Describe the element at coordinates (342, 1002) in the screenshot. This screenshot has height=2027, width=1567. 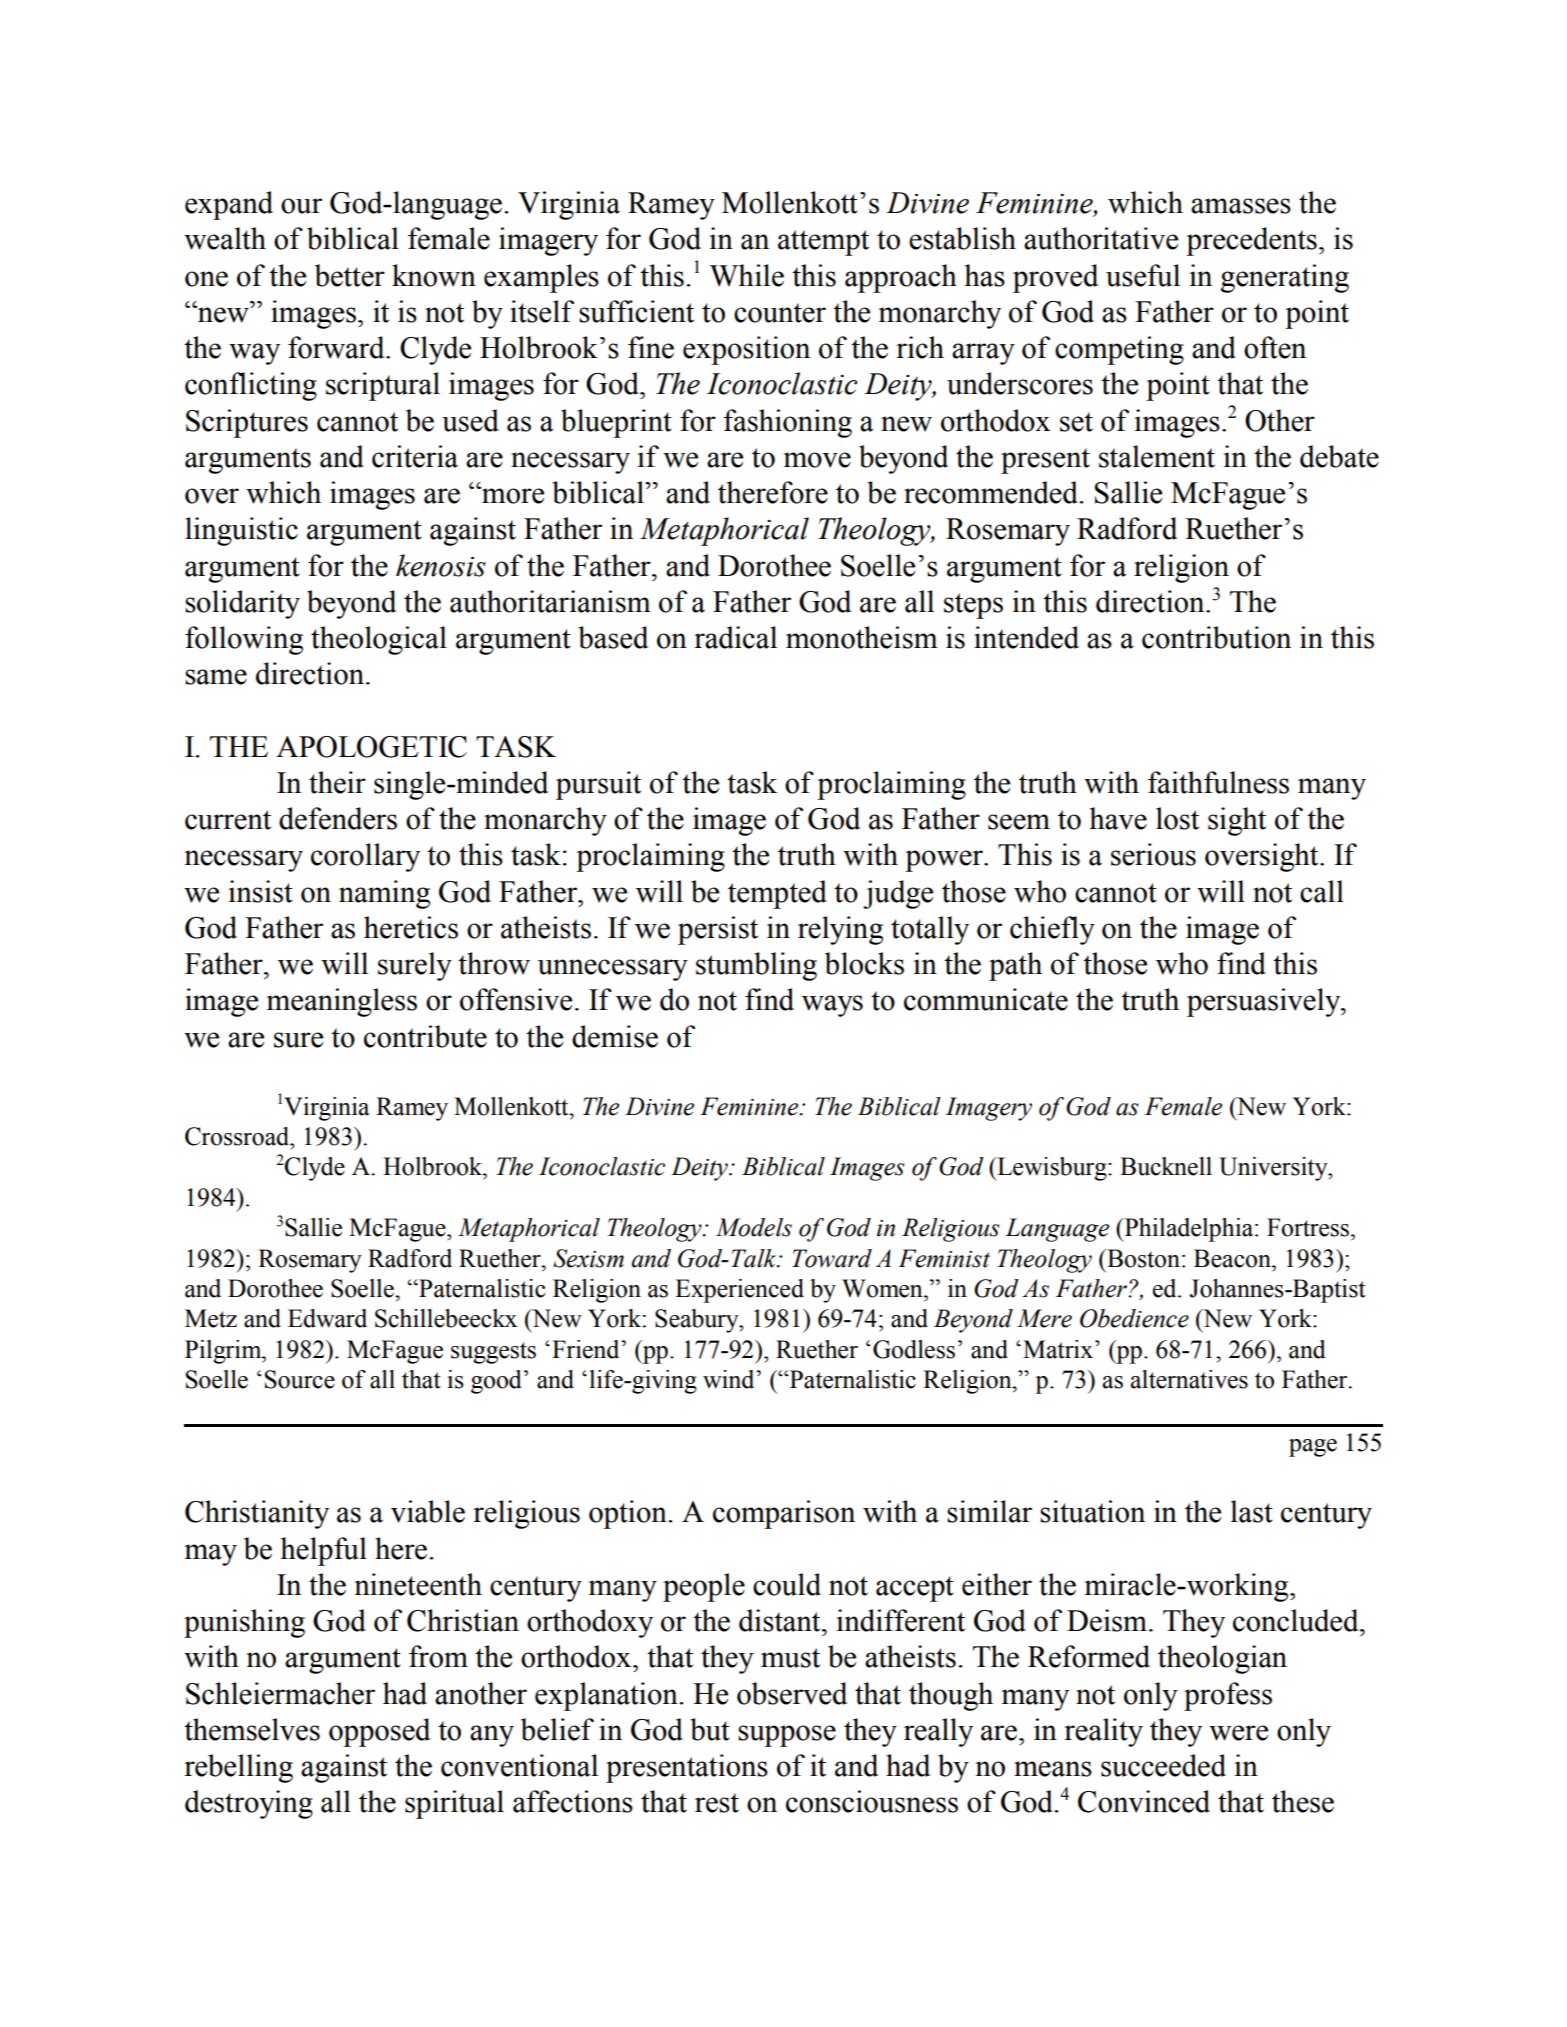
I see `meaningless` at that location.
